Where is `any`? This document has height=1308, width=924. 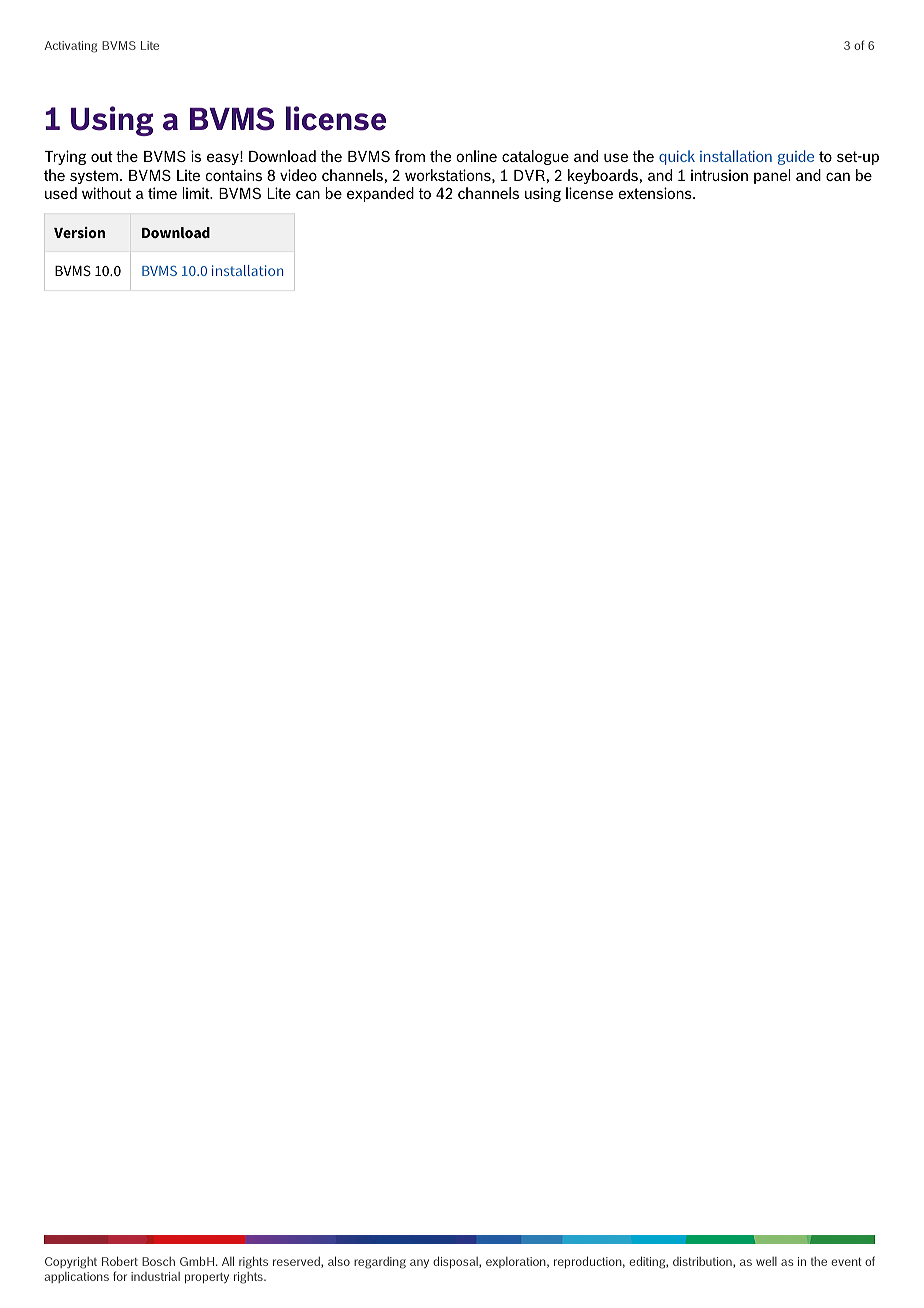
any is located at coordinates (419, 1263).
